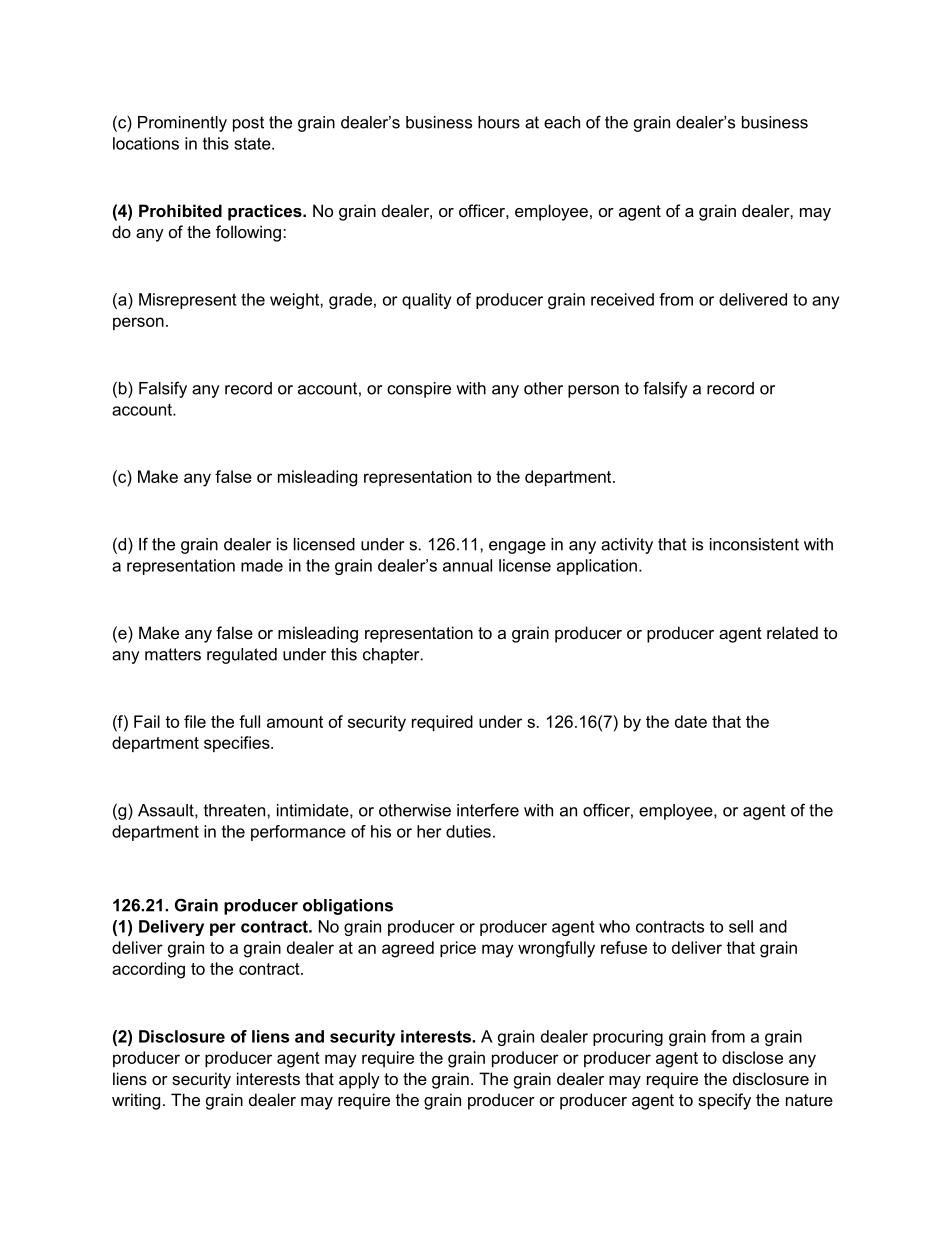  I want to click on annual, so click(467, 565).
